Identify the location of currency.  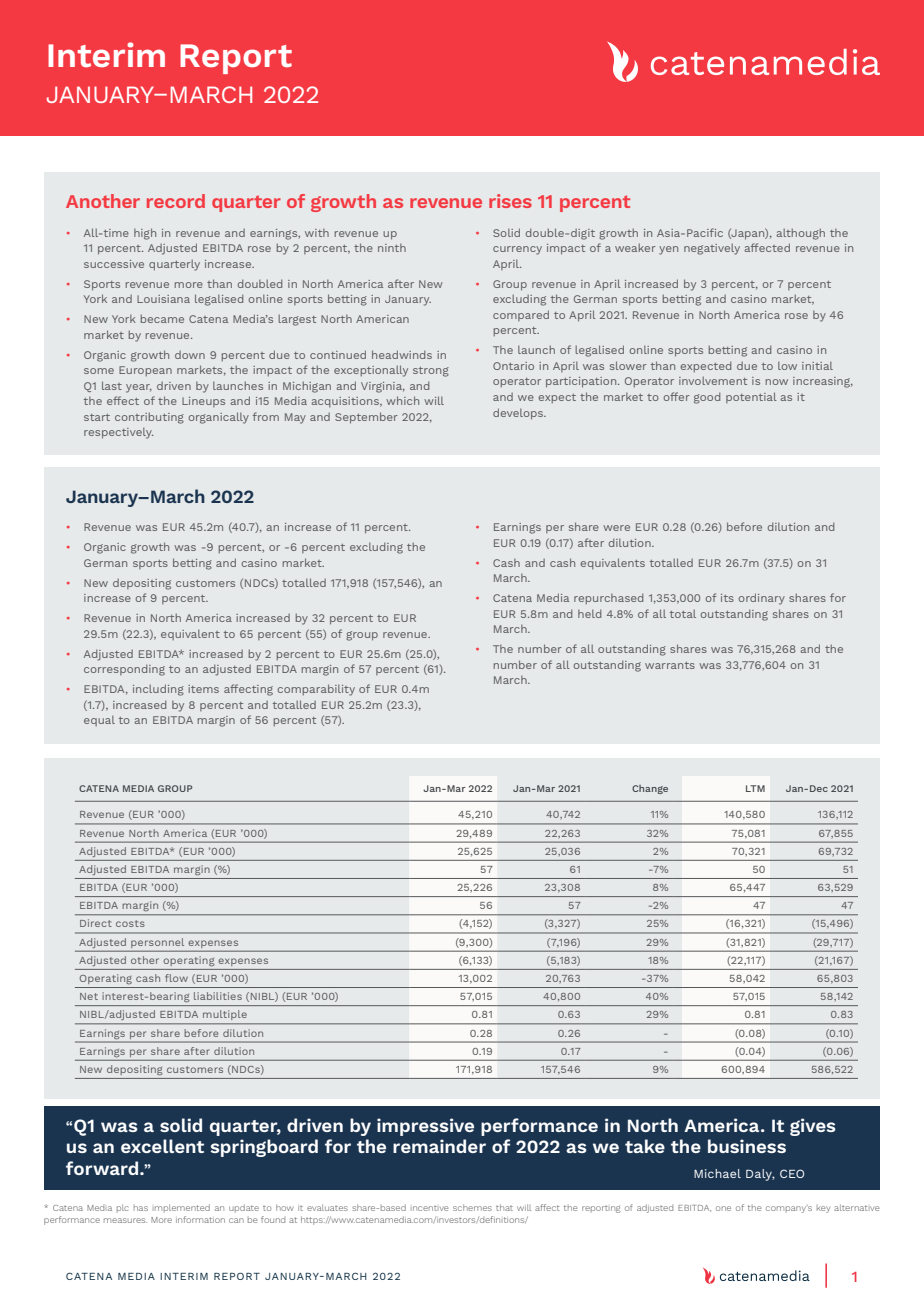
(517, 250).
